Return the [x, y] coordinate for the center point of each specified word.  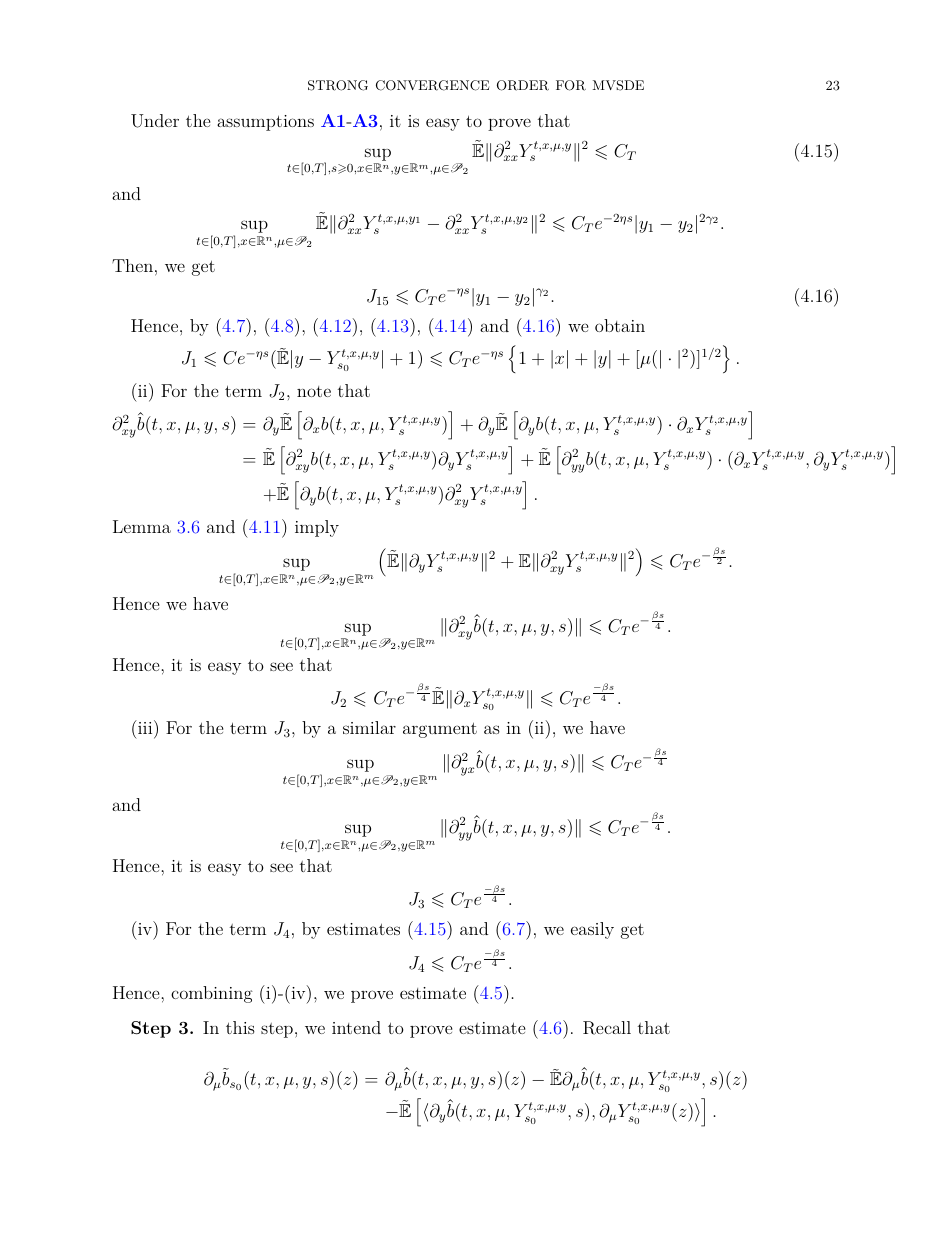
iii [145, 727]
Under [155, 121]
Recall [607, 1028]
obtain [620, 325]
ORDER [523, 85]
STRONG [338, 85]
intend [356, 1027]
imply [317, 528]
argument [440, 730]
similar [369, 727]
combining [212, 994]
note [314, 391]
